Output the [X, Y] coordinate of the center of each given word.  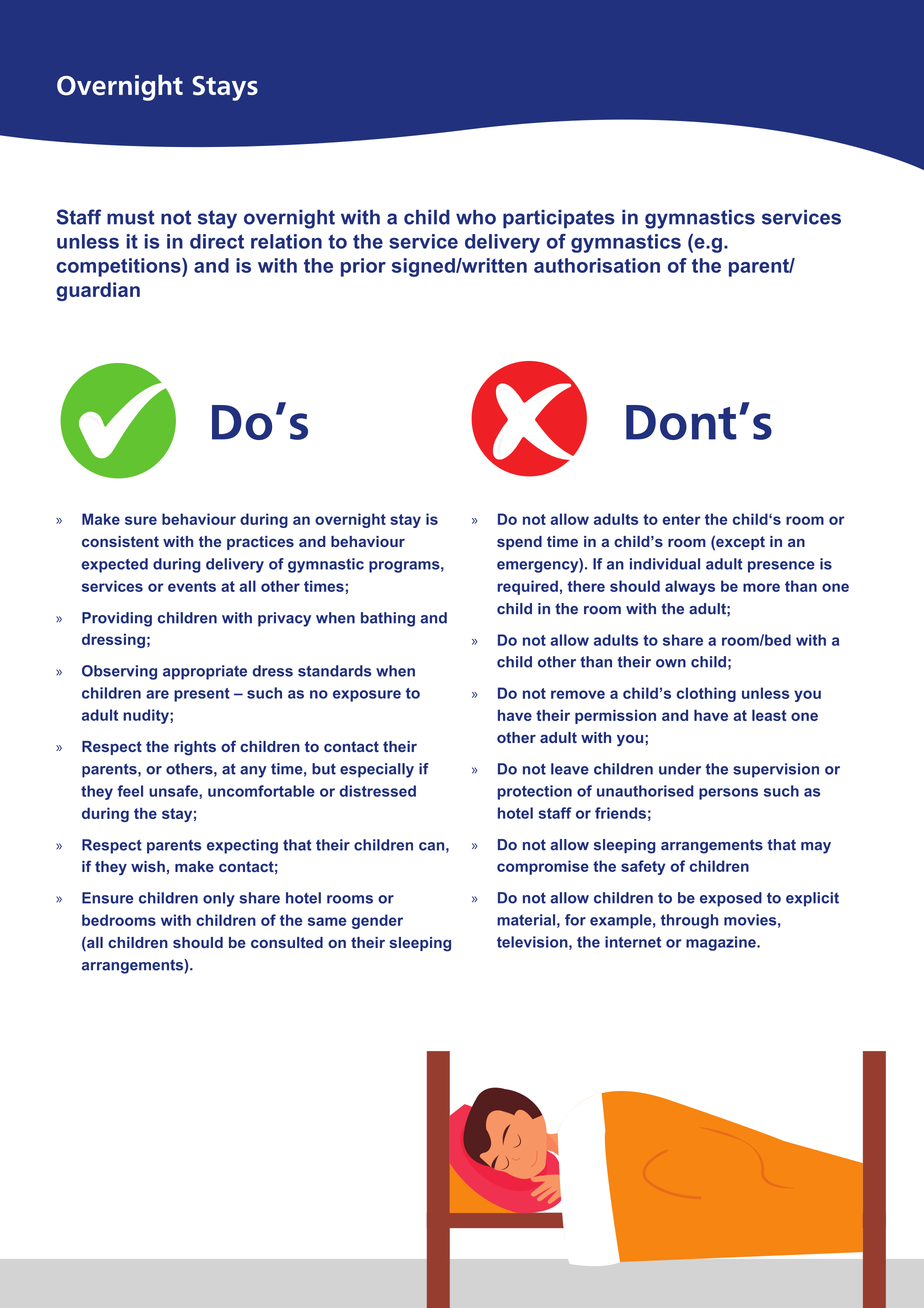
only [219, 899]
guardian [98, 291]
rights [195, 748]
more [761, 587]
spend [519, 543]
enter [681, 519]
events [192, 586]
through [689, 921]
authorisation [597, 265]
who [476, 217]
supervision [776, 770]
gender [377, 921]
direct [217, 241]
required [527, 587]
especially [377, 770]
